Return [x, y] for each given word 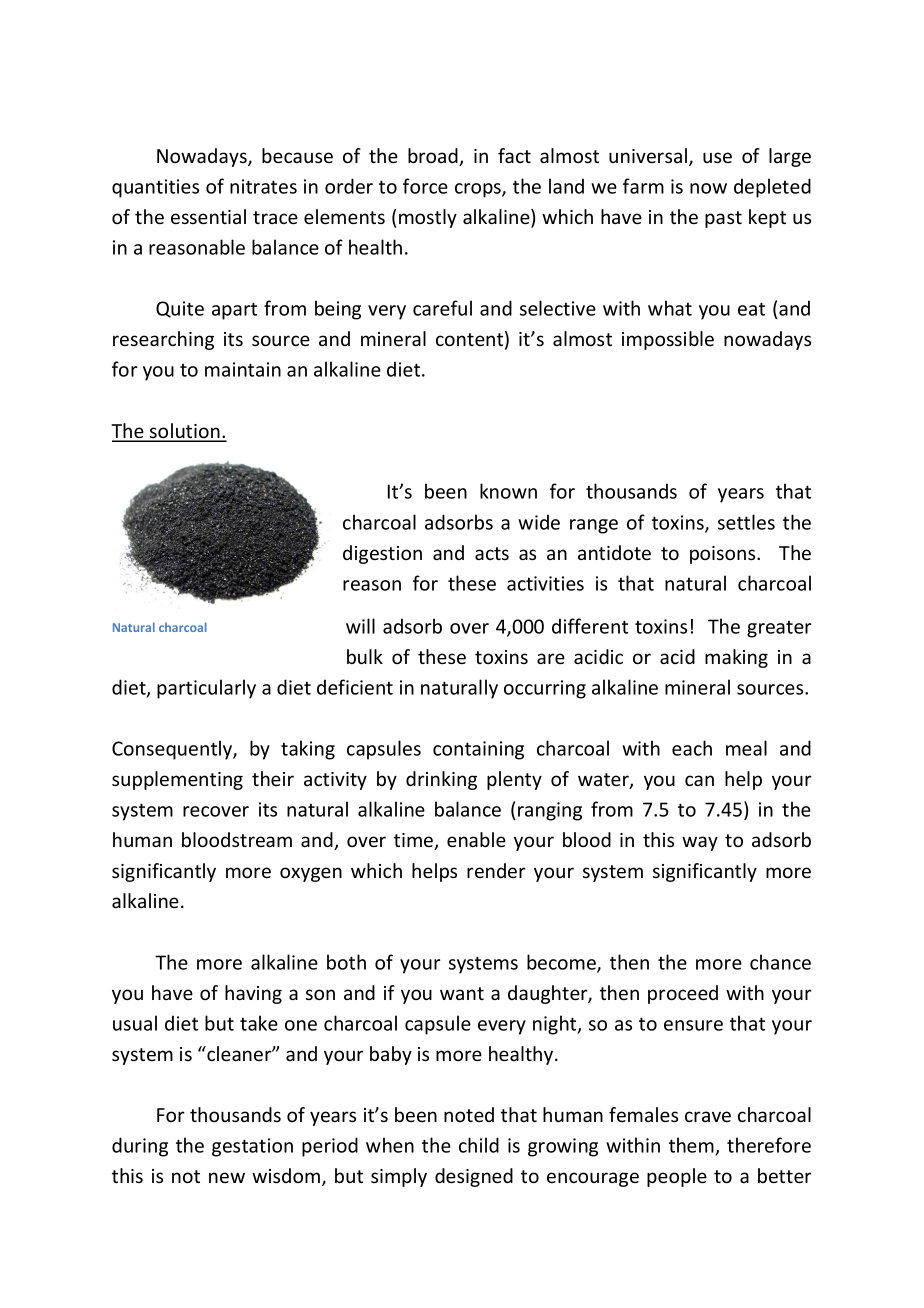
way [700, 843]
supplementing [177, 780]
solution [185, 432]
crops [479, 190]
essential [208, 216]
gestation [252, 1147]
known [508, 491]
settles [746, 522]
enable [476, 839]
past [723, 219]
